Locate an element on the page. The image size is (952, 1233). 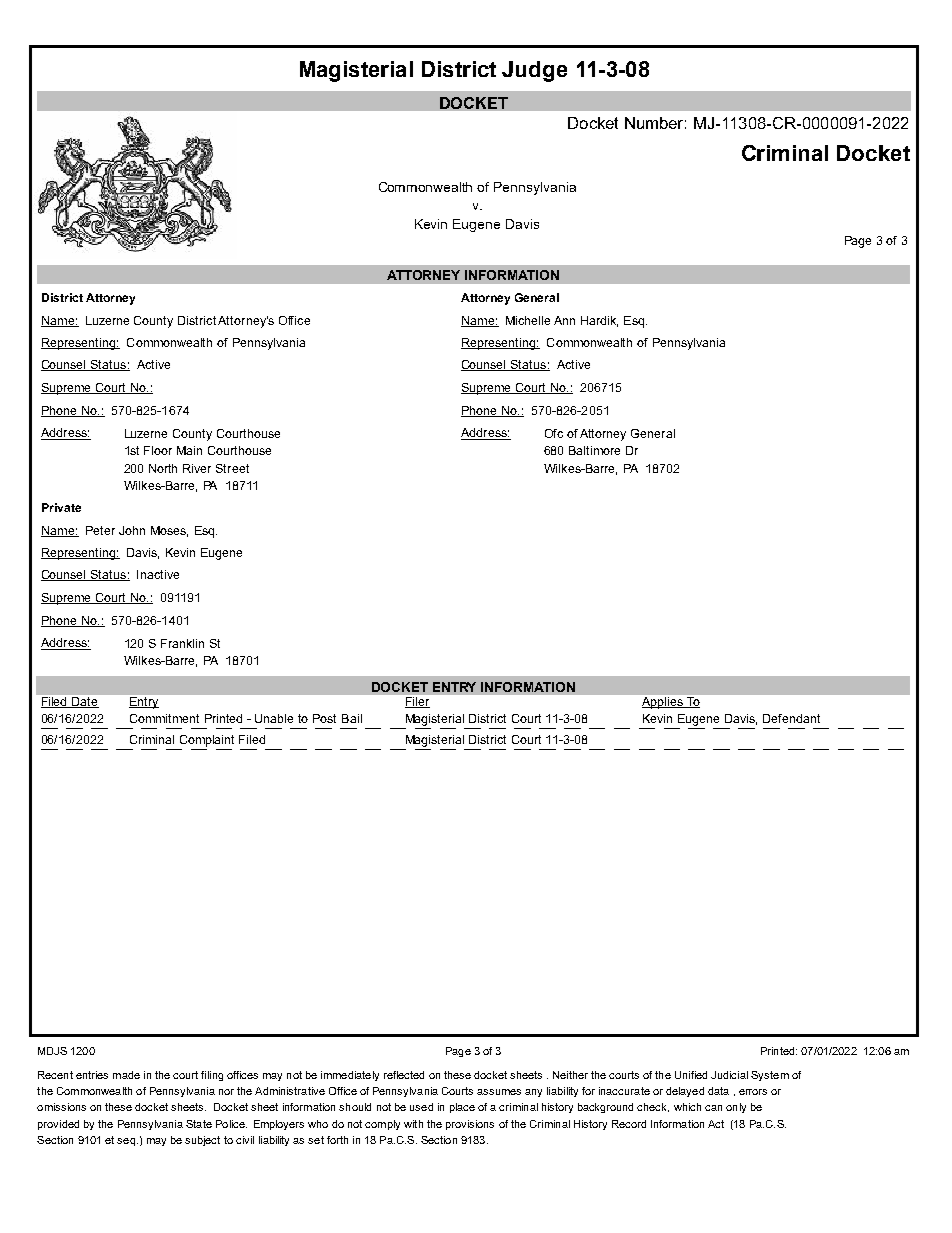
seq is located at coordinates (126, 1142).
